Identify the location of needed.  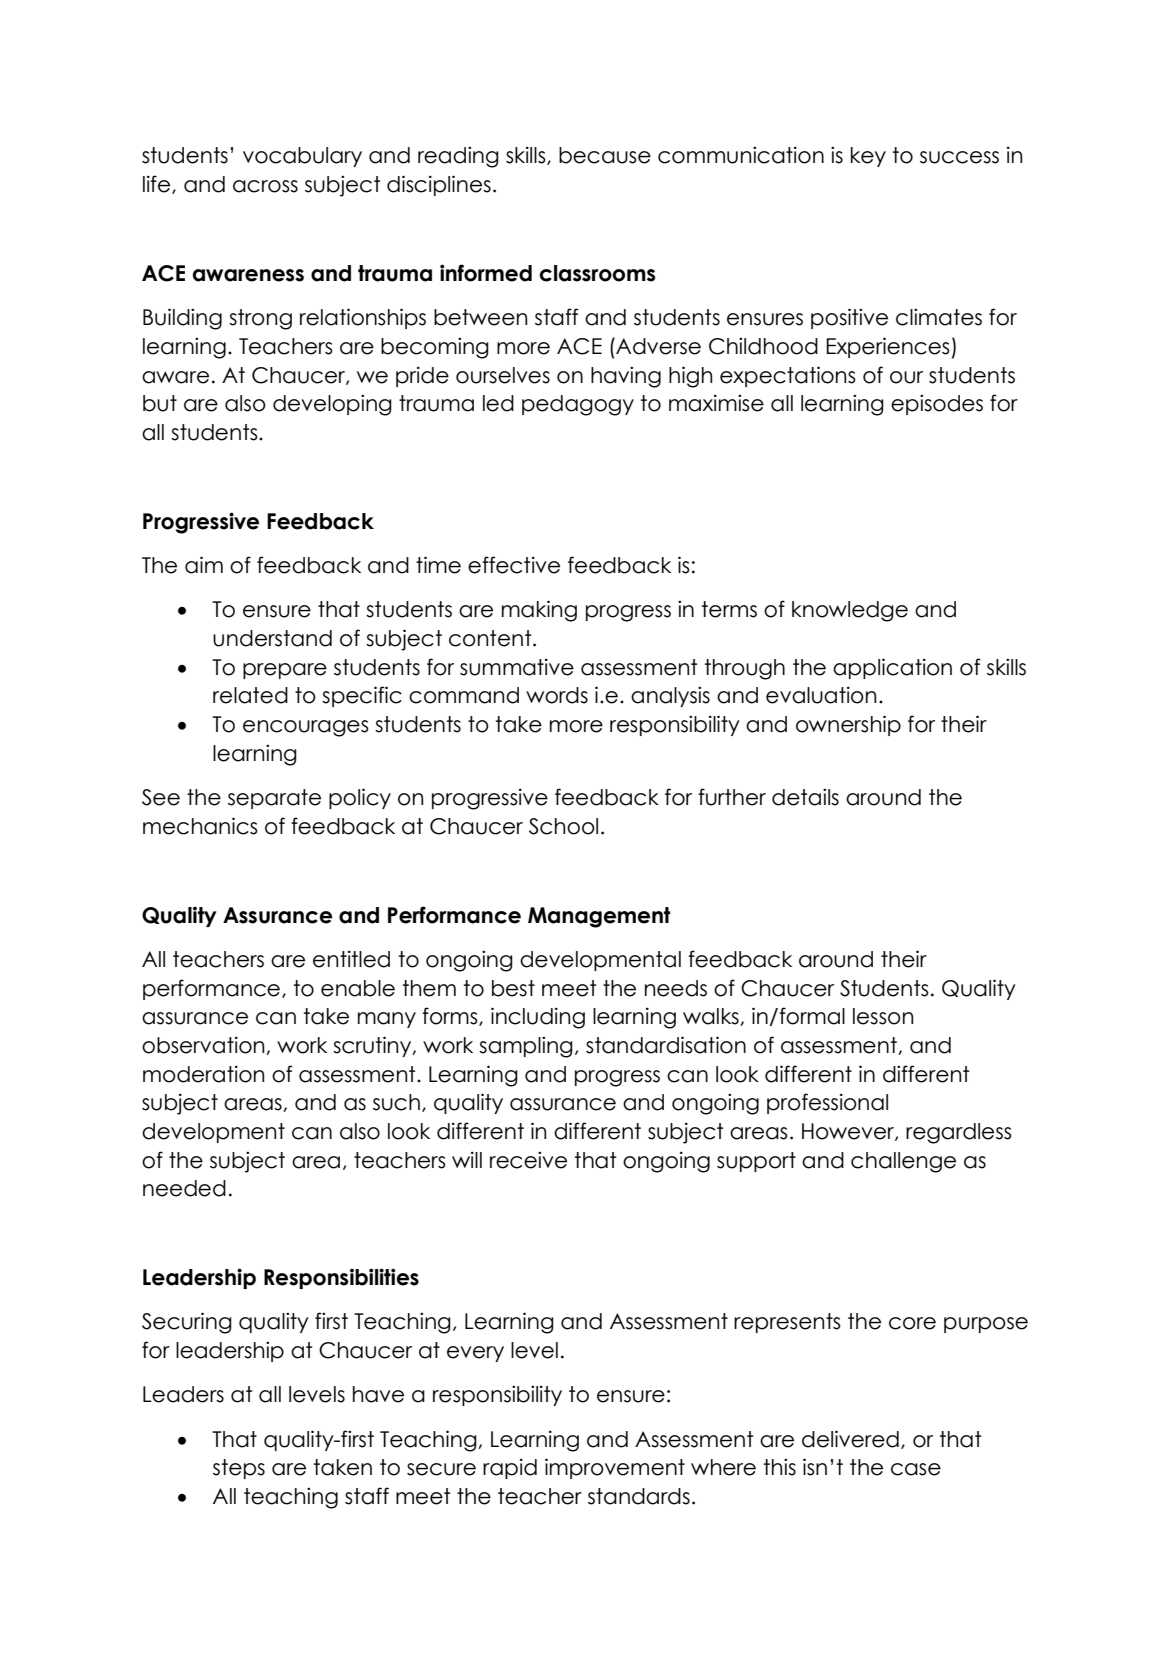
(184, 1188).
